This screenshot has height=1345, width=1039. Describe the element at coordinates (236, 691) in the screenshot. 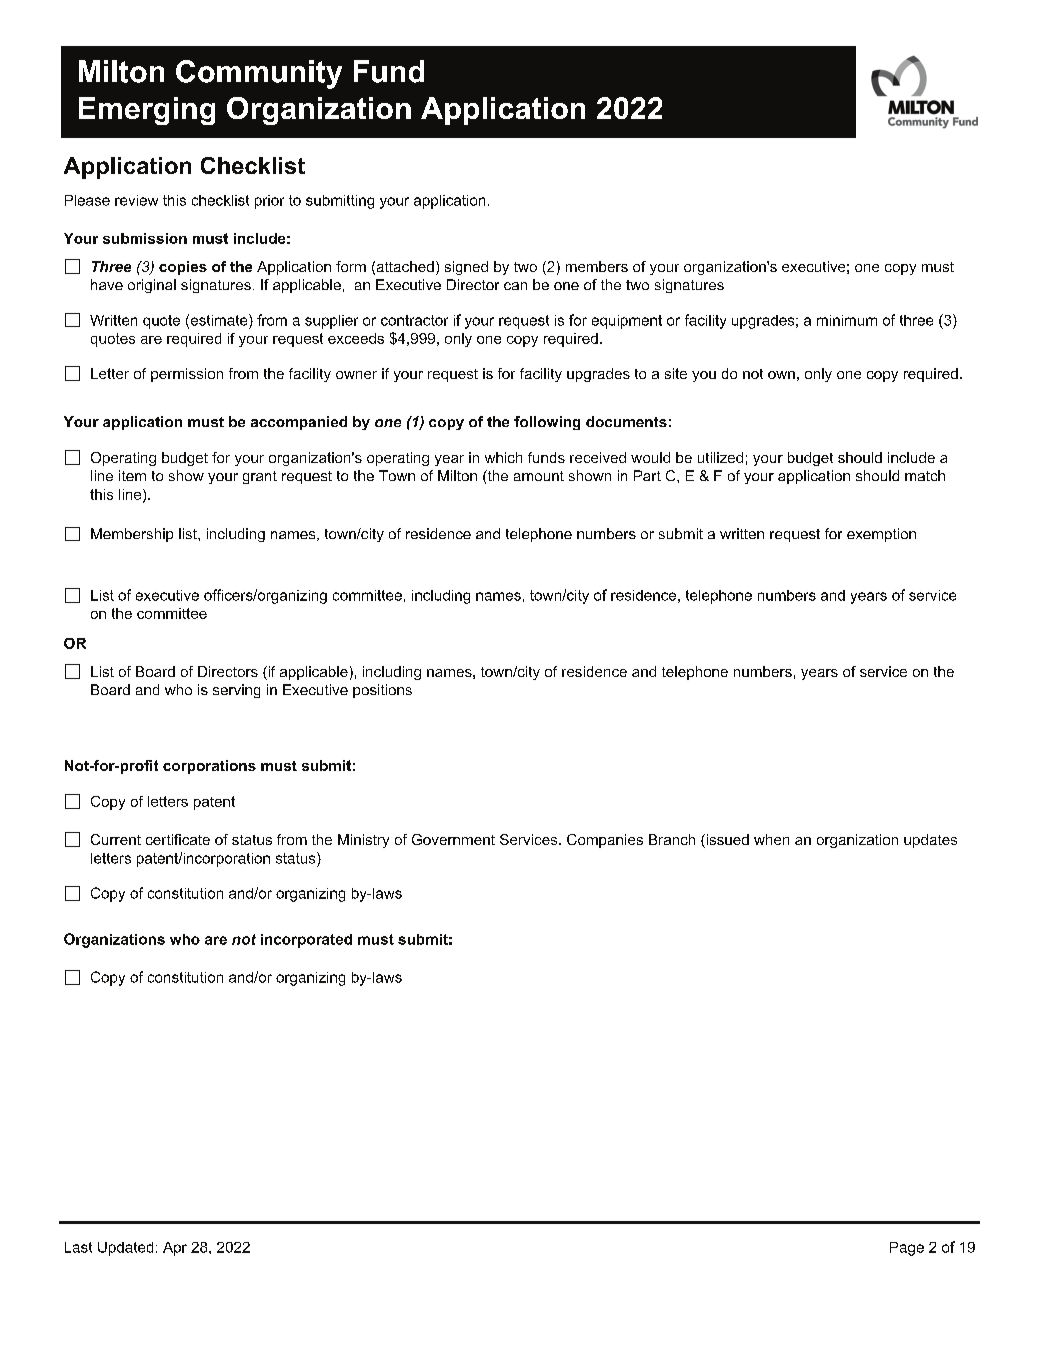

I see `serving` at that location.
